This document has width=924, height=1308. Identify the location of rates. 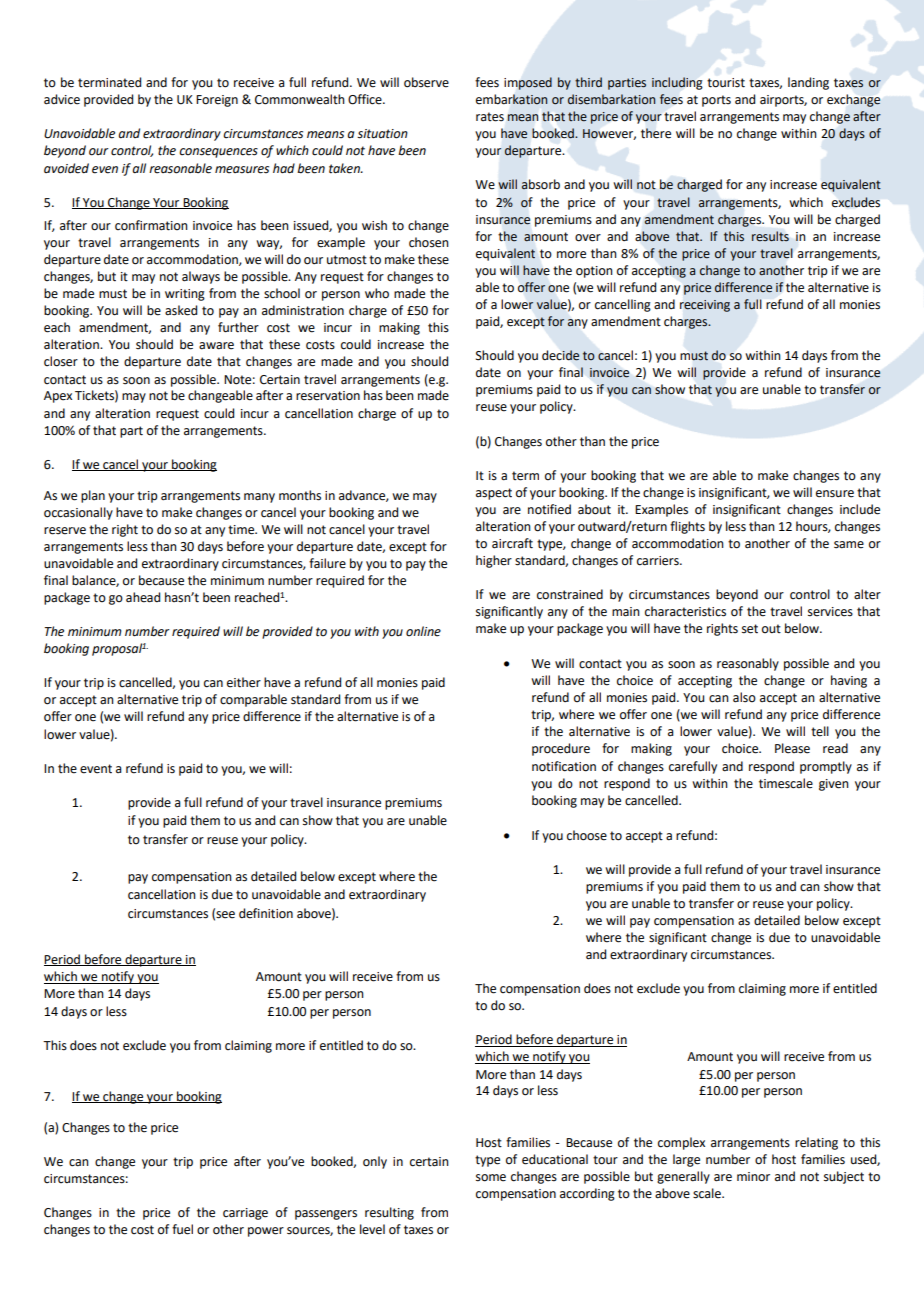
(490, 117).
